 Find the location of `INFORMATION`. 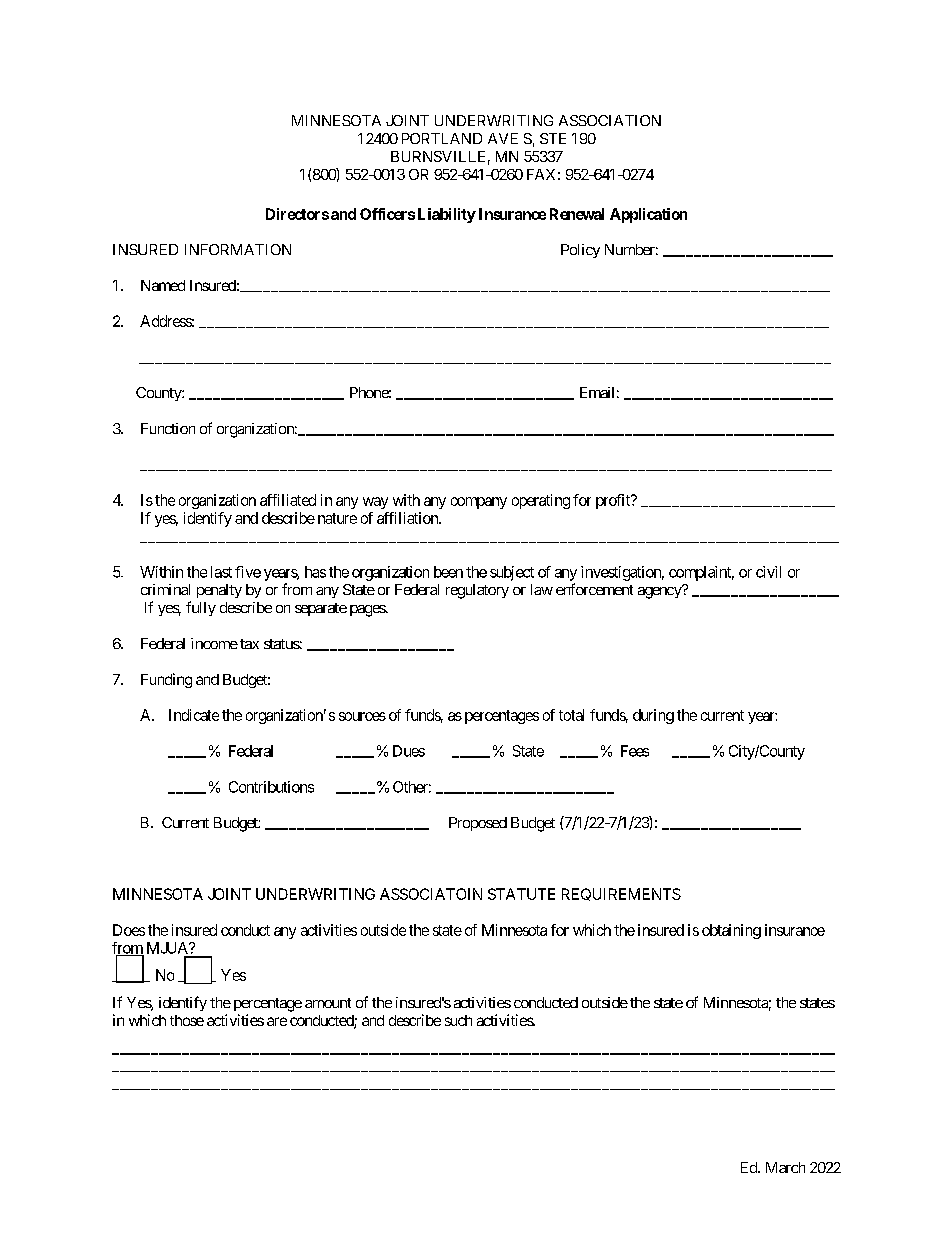

INFORMATION is located at coordinates (238, 249).
